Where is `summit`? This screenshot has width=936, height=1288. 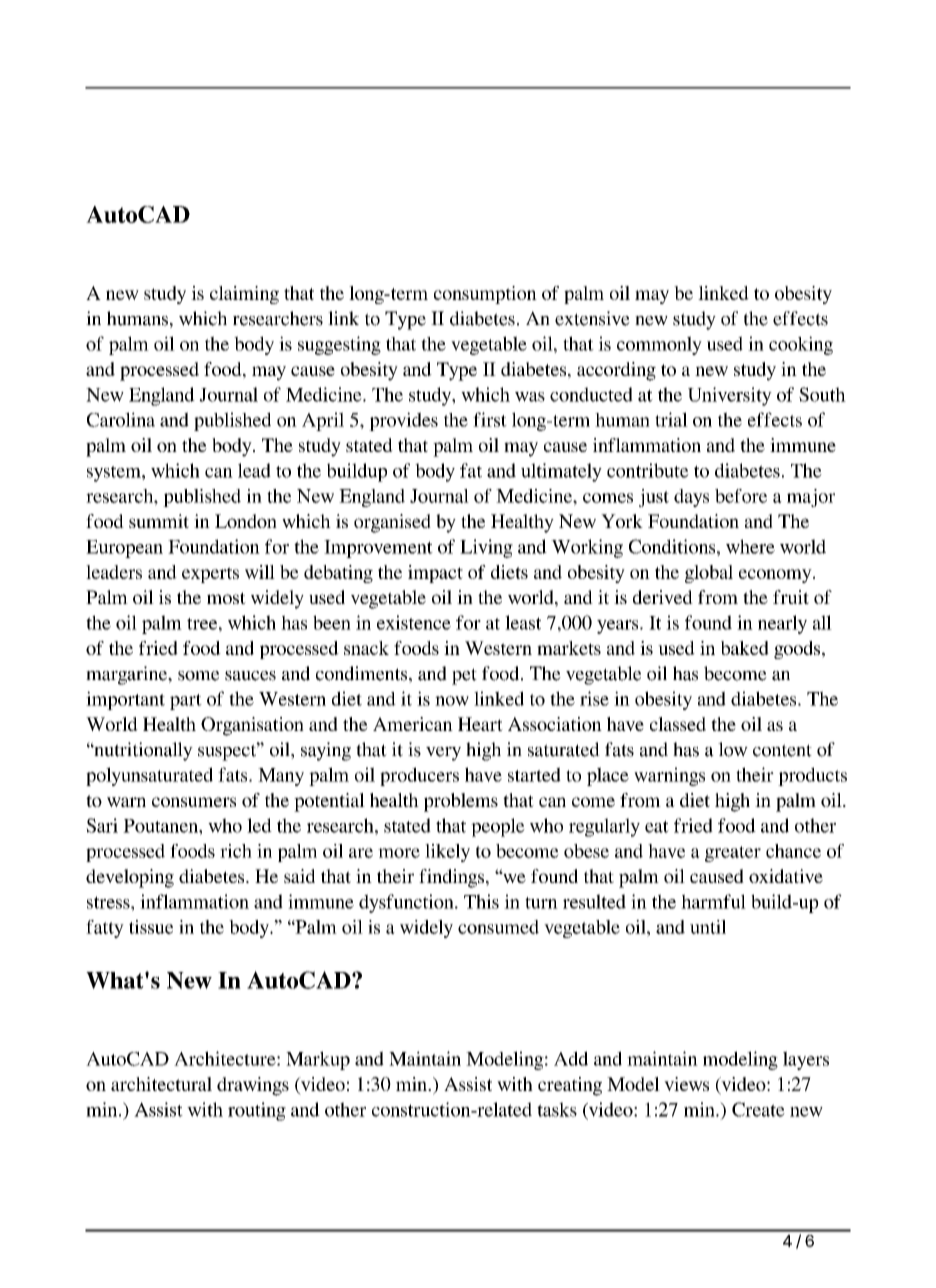 summit is located at coordinates (159, 521).
